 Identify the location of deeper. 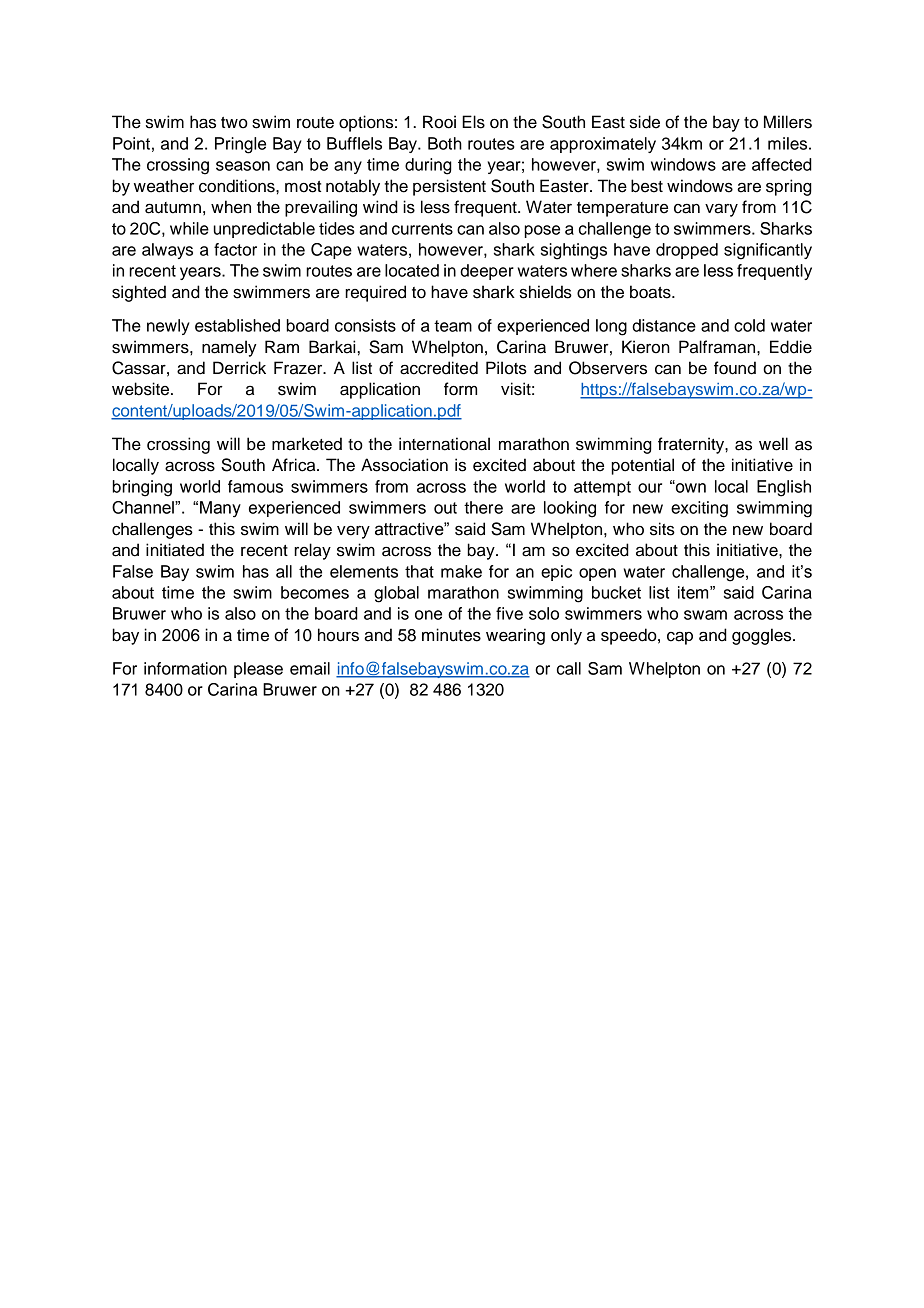
(487, 272).
